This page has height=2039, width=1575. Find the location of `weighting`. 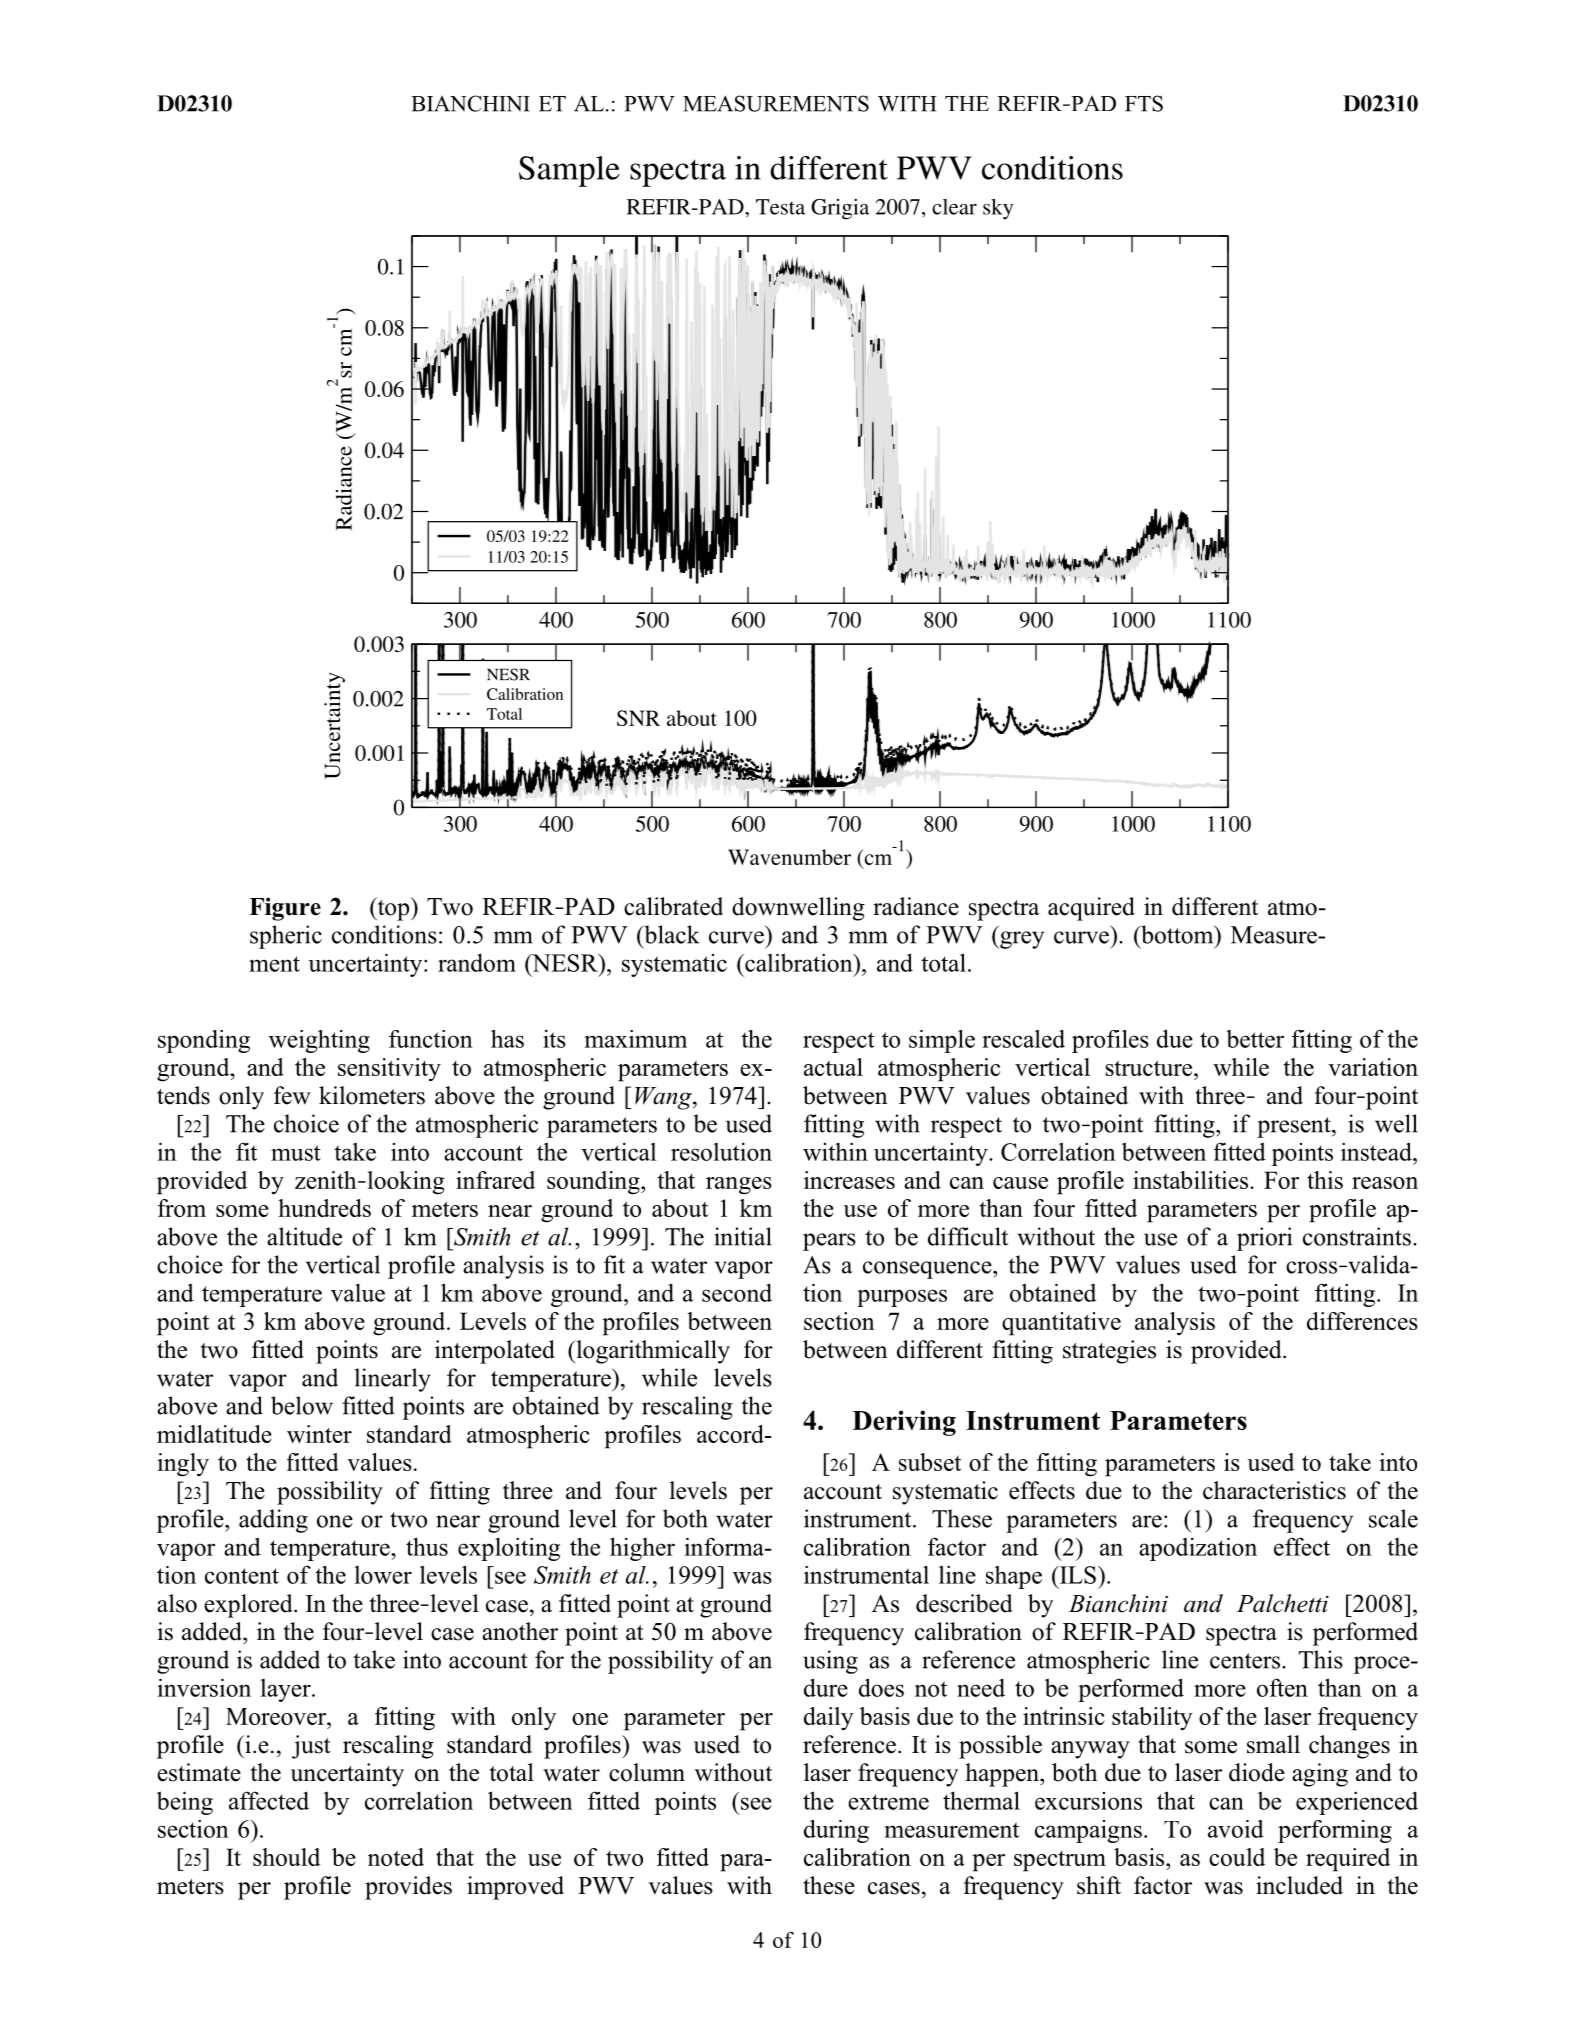

weighting is located at coordinates (319, 1041).
